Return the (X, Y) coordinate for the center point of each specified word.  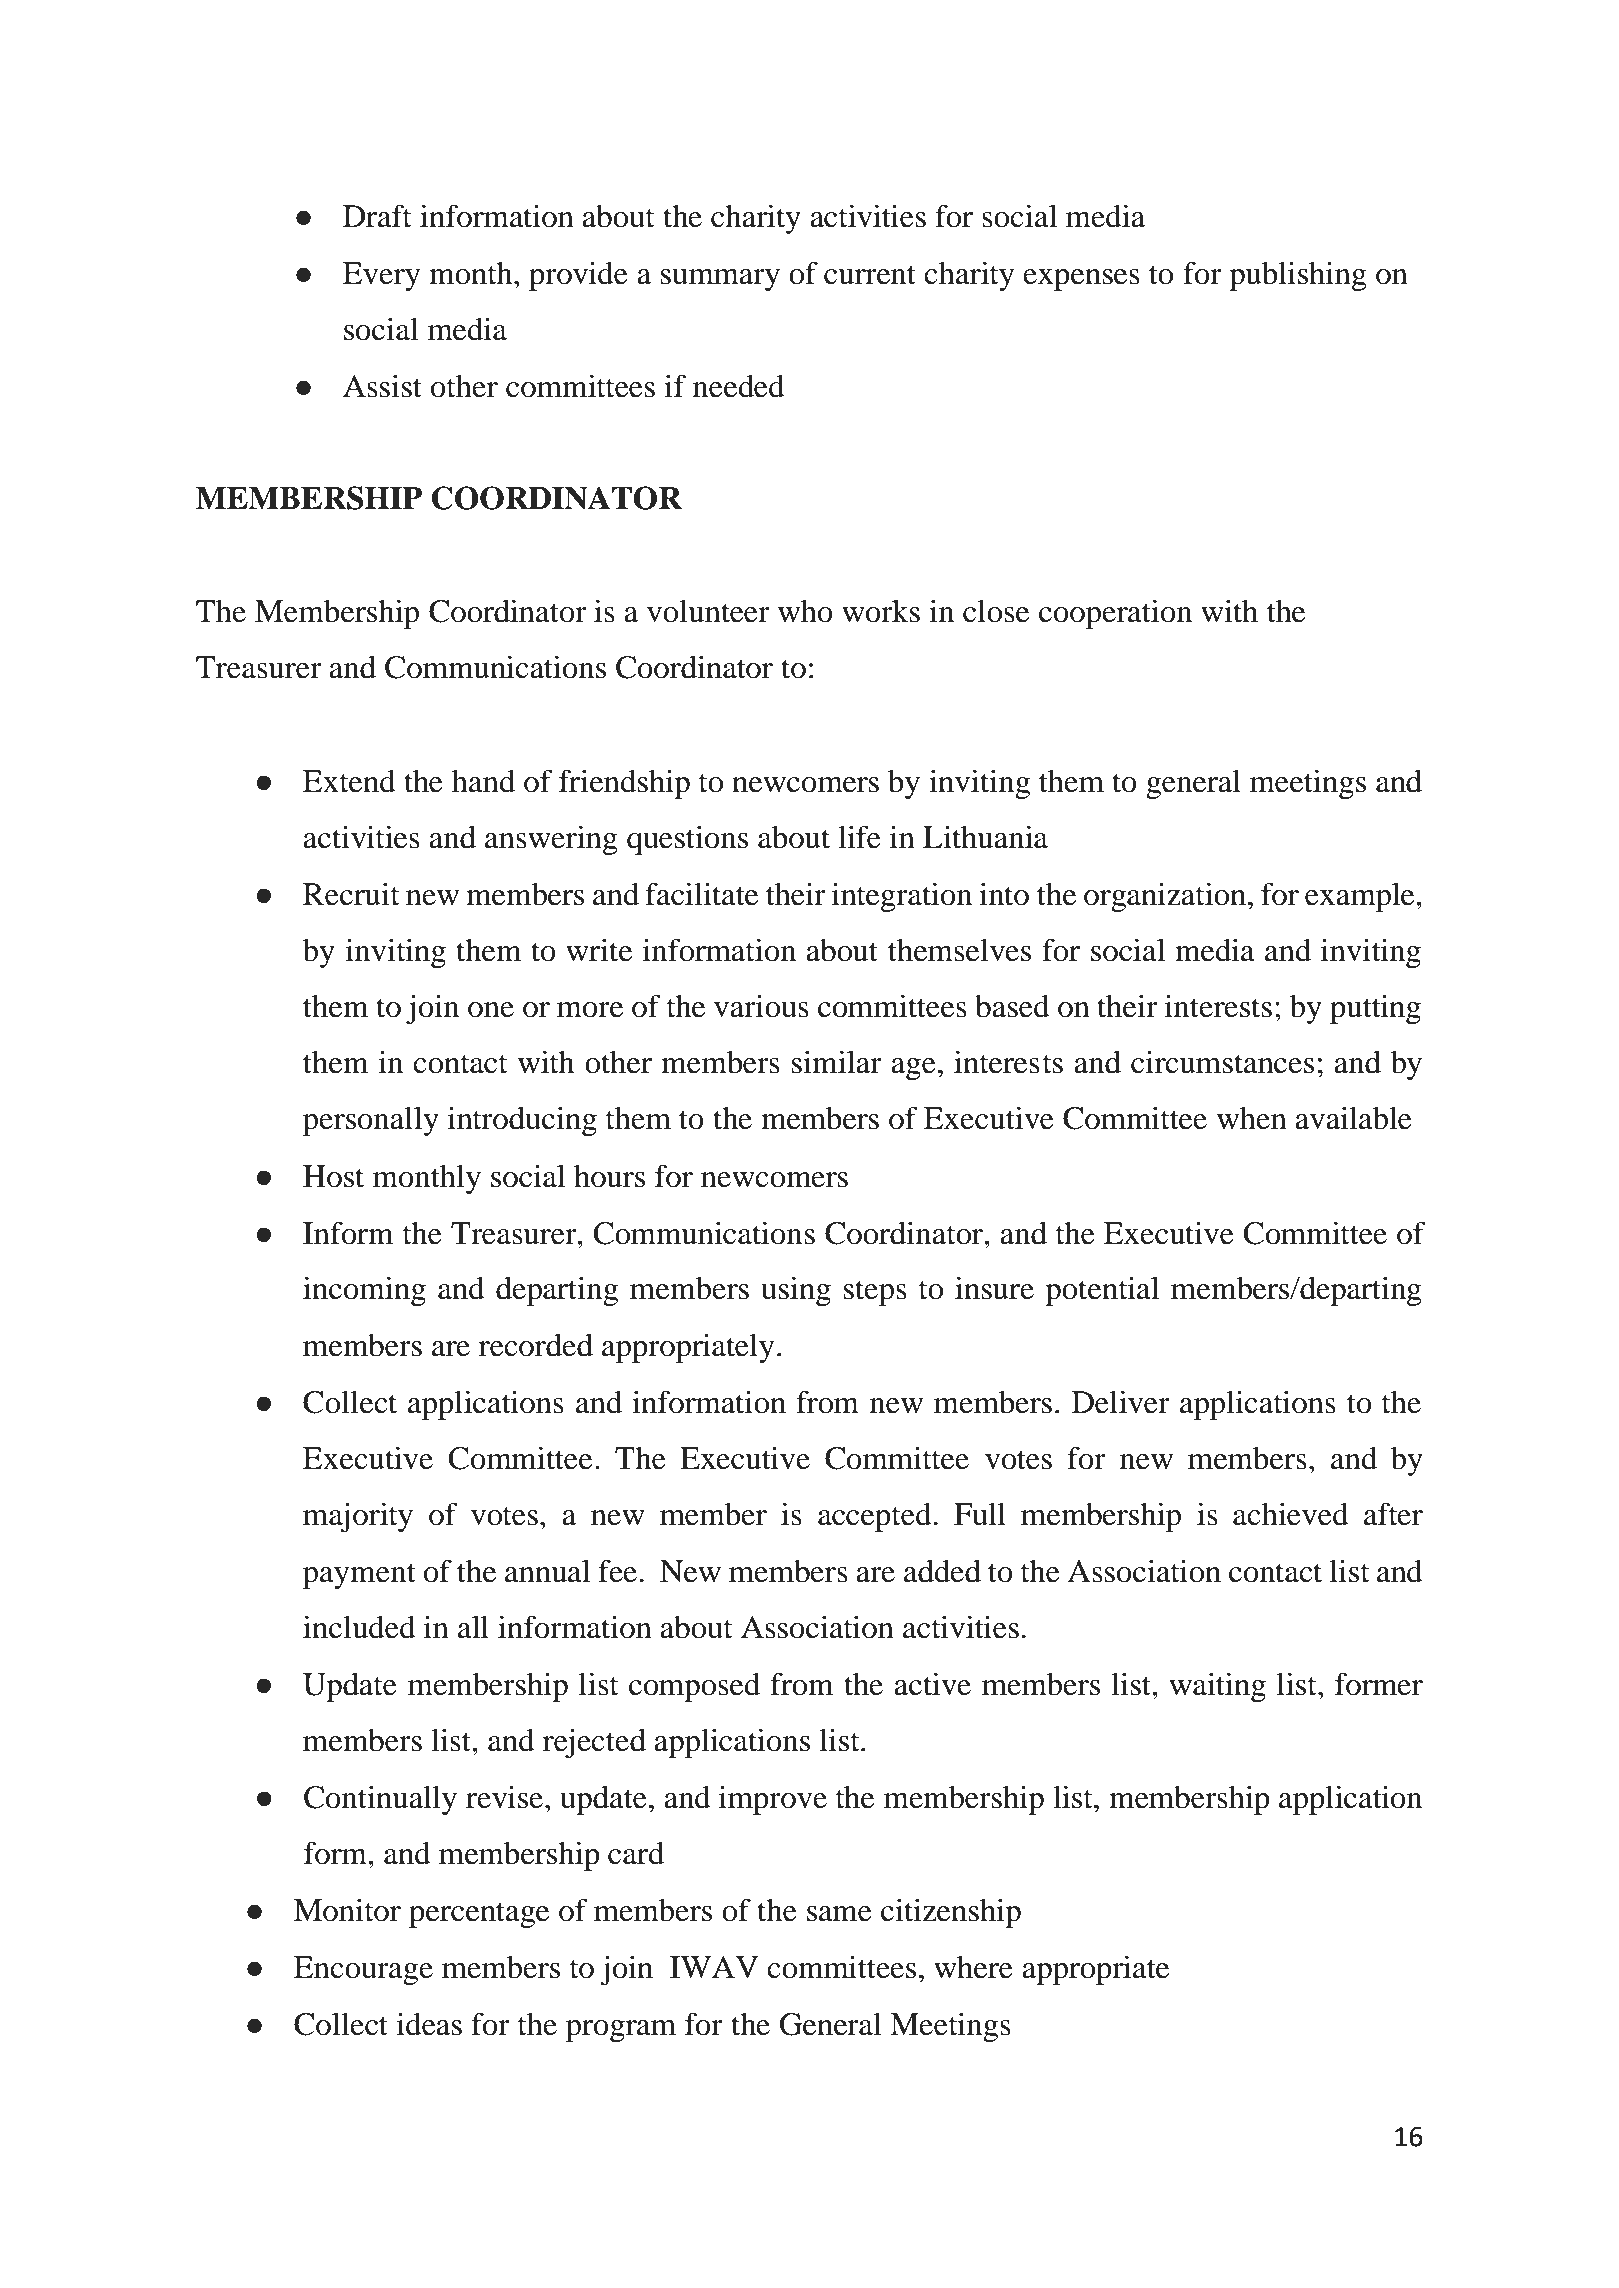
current (870, 275)
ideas (429, 2024)
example (1361, 897)
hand (483, 781)
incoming (364, 1291)
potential (1102, 1291)
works (881, 611)
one (491, 1010)
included (359, 1627)
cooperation (1115, 614)
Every (381, 276)
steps (875, 1293)
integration (902, 897)
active (932, 1684)
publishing (1298, 276)
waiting (1217, 1687)
